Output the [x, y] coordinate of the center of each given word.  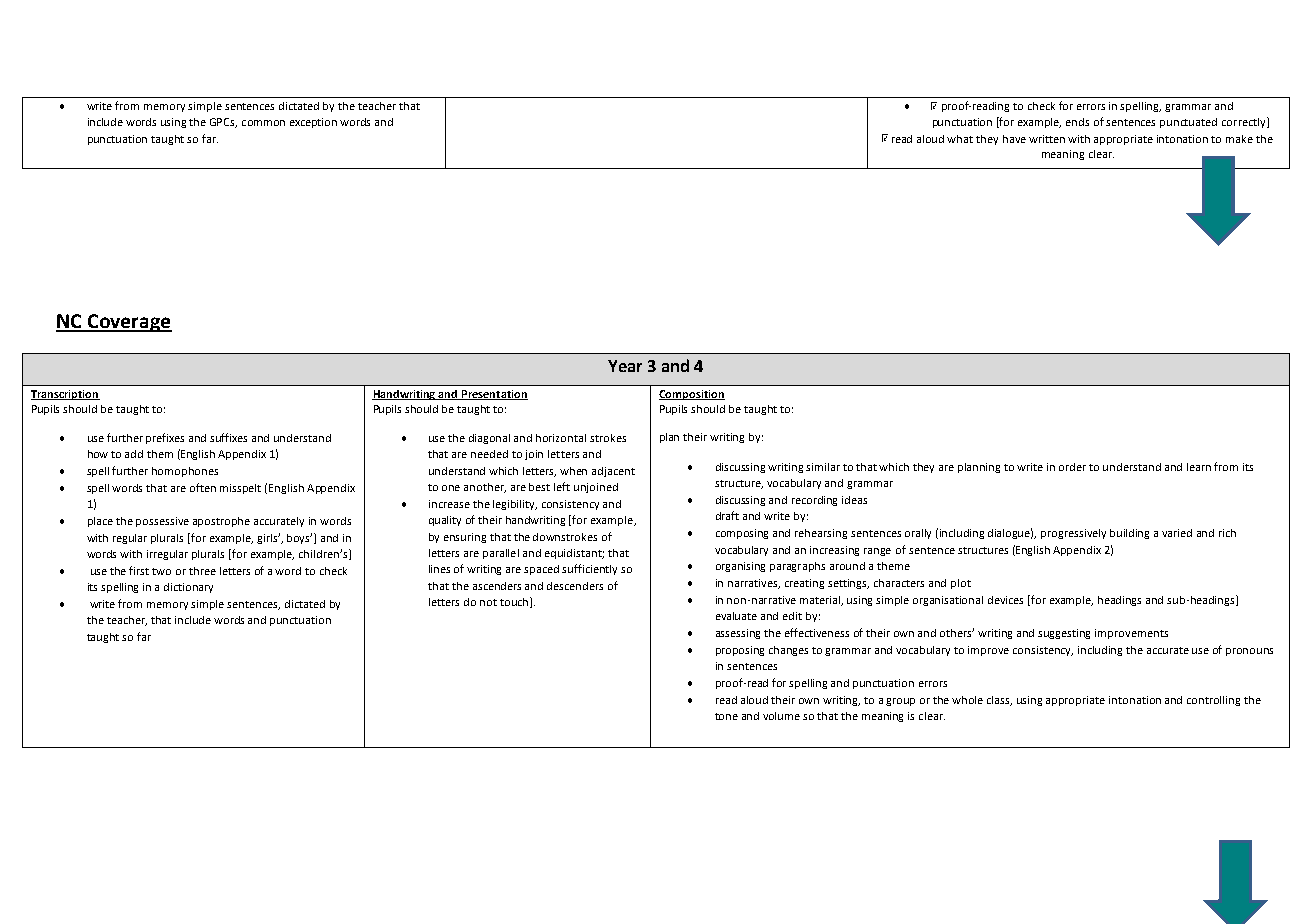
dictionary [188, 588]
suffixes [228, 437]
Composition [692, 395]
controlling [1213, 701]
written [1047, 139]
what [960, 139]
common [263, 123]
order [1072, 467]
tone [726, 716]
